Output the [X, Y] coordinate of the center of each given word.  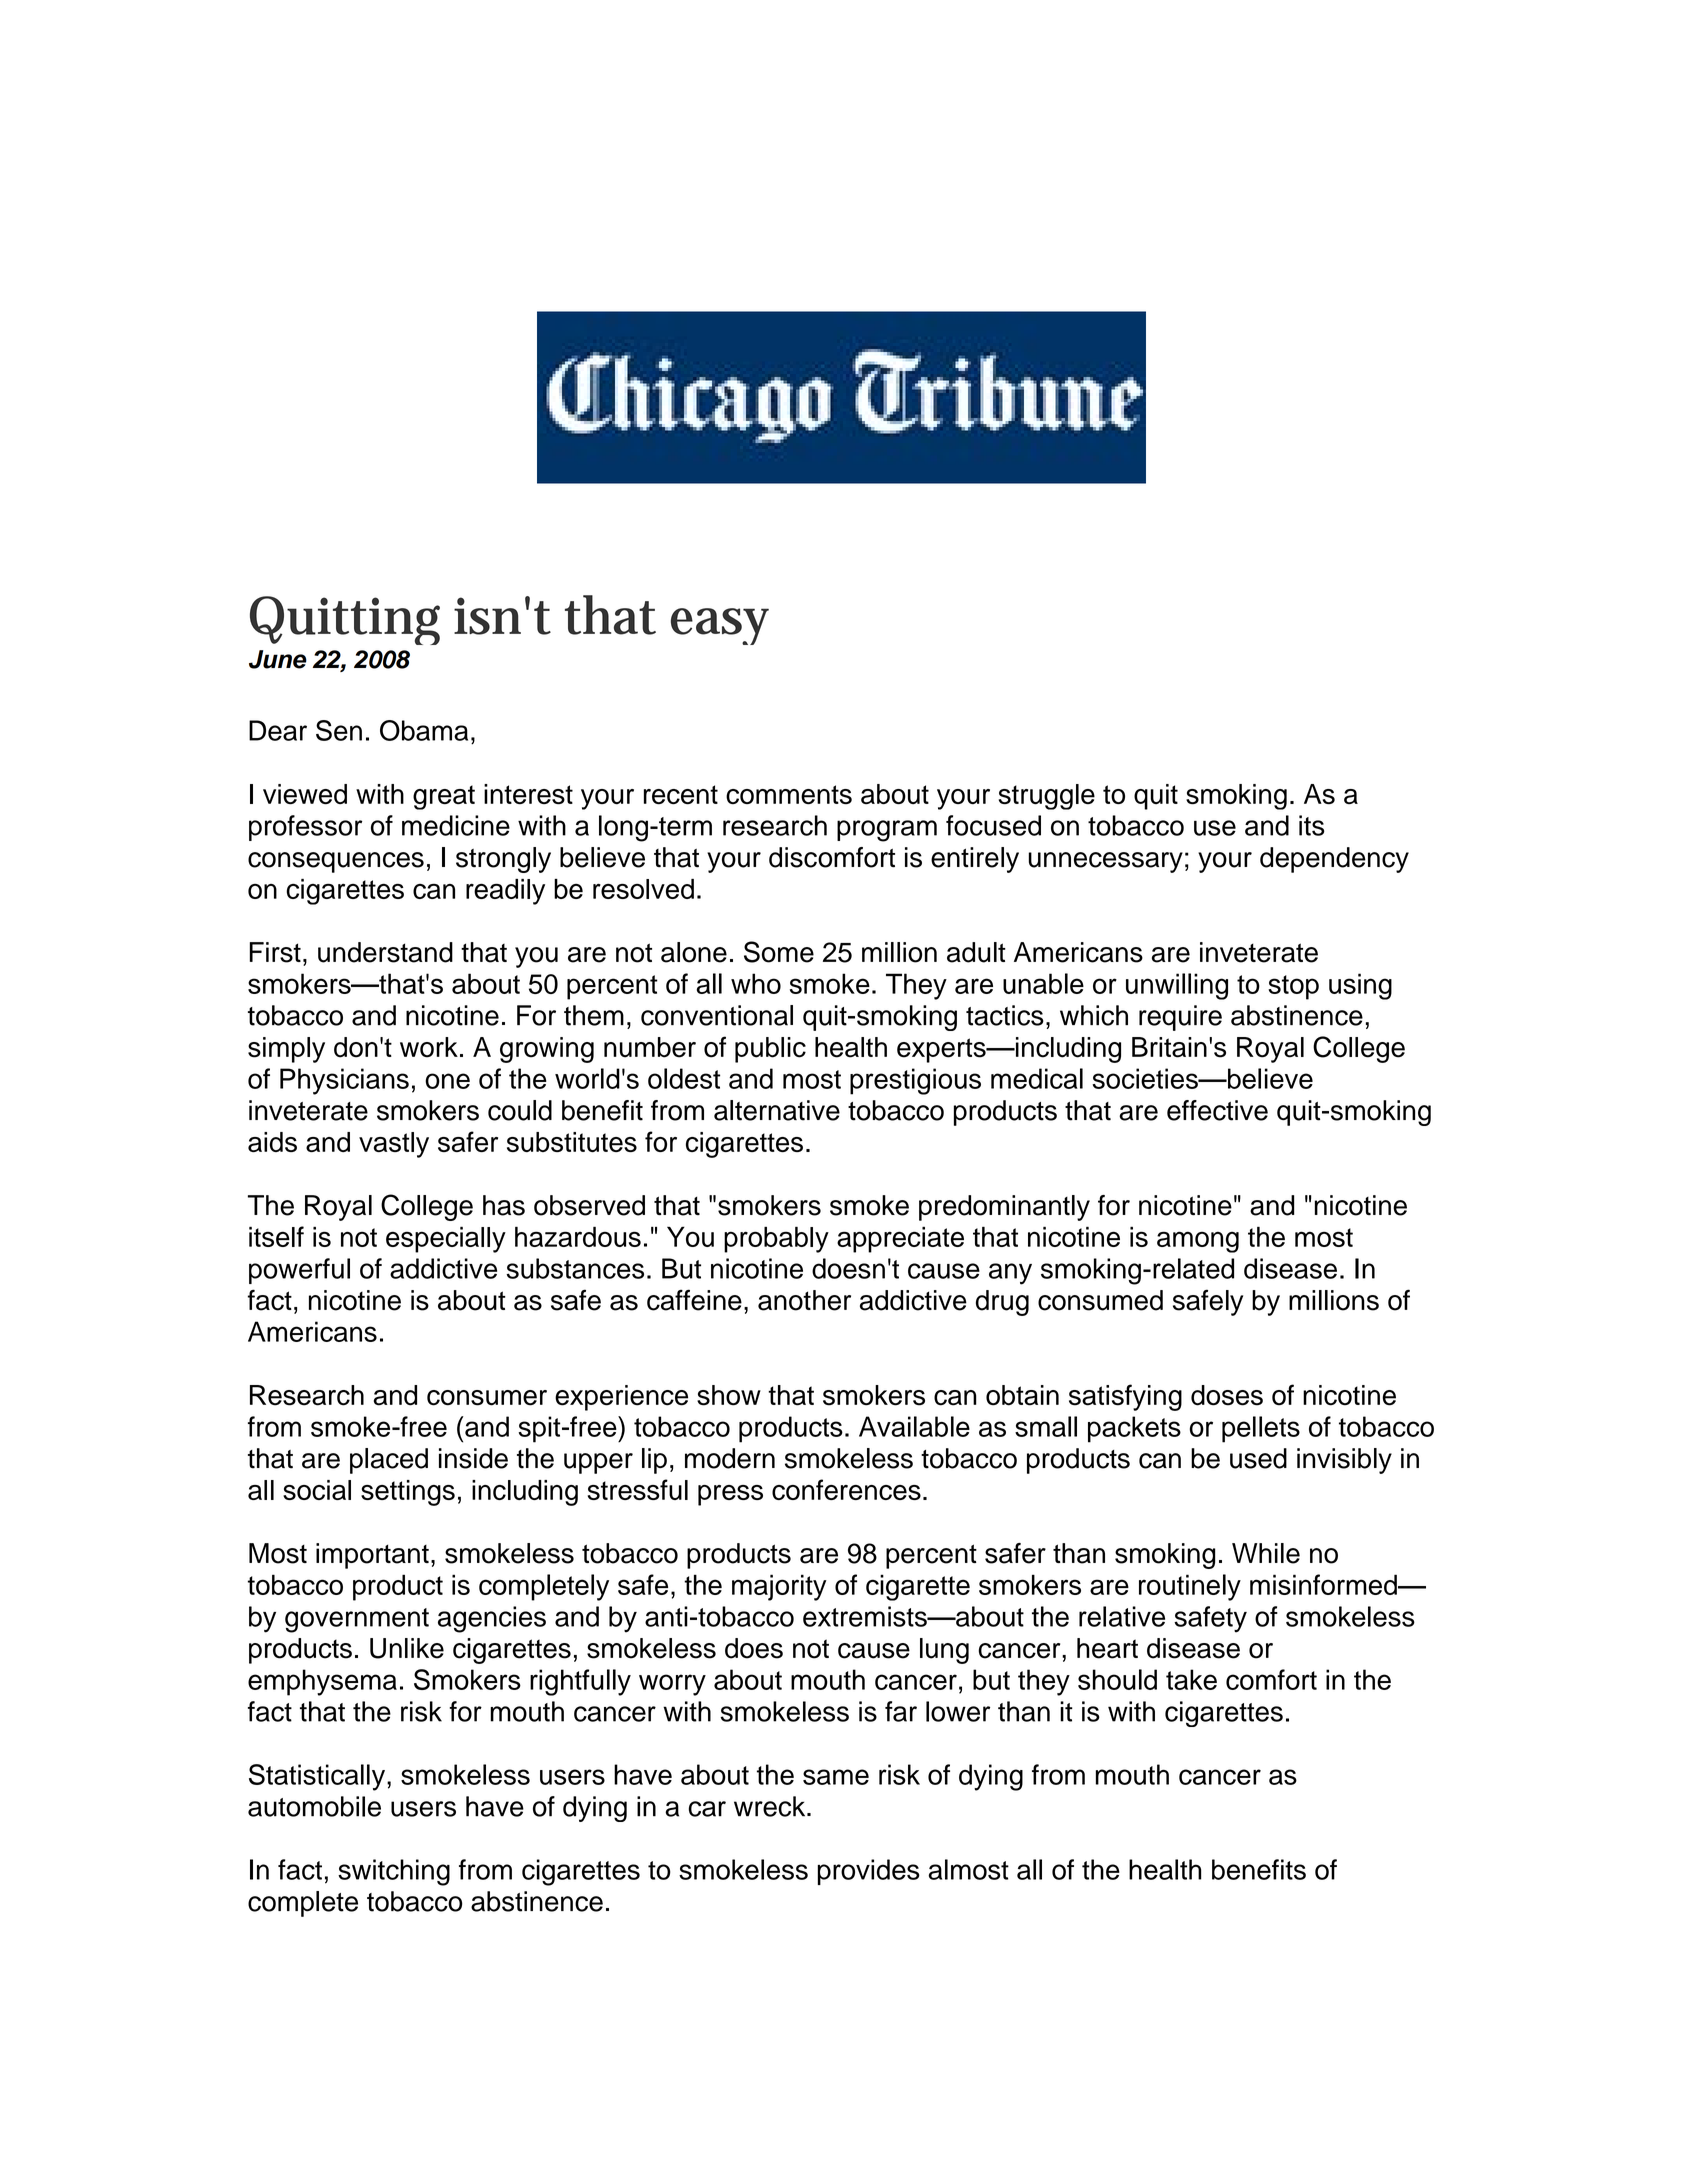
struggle [1047, 797]
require [1180, 1018]
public [770, 1050]
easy [720, 626]
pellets [1261, 1429]
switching [394, 1872]
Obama [424, 730]
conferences [846, 1489]
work [429, 1047]
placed [389, 1461]
